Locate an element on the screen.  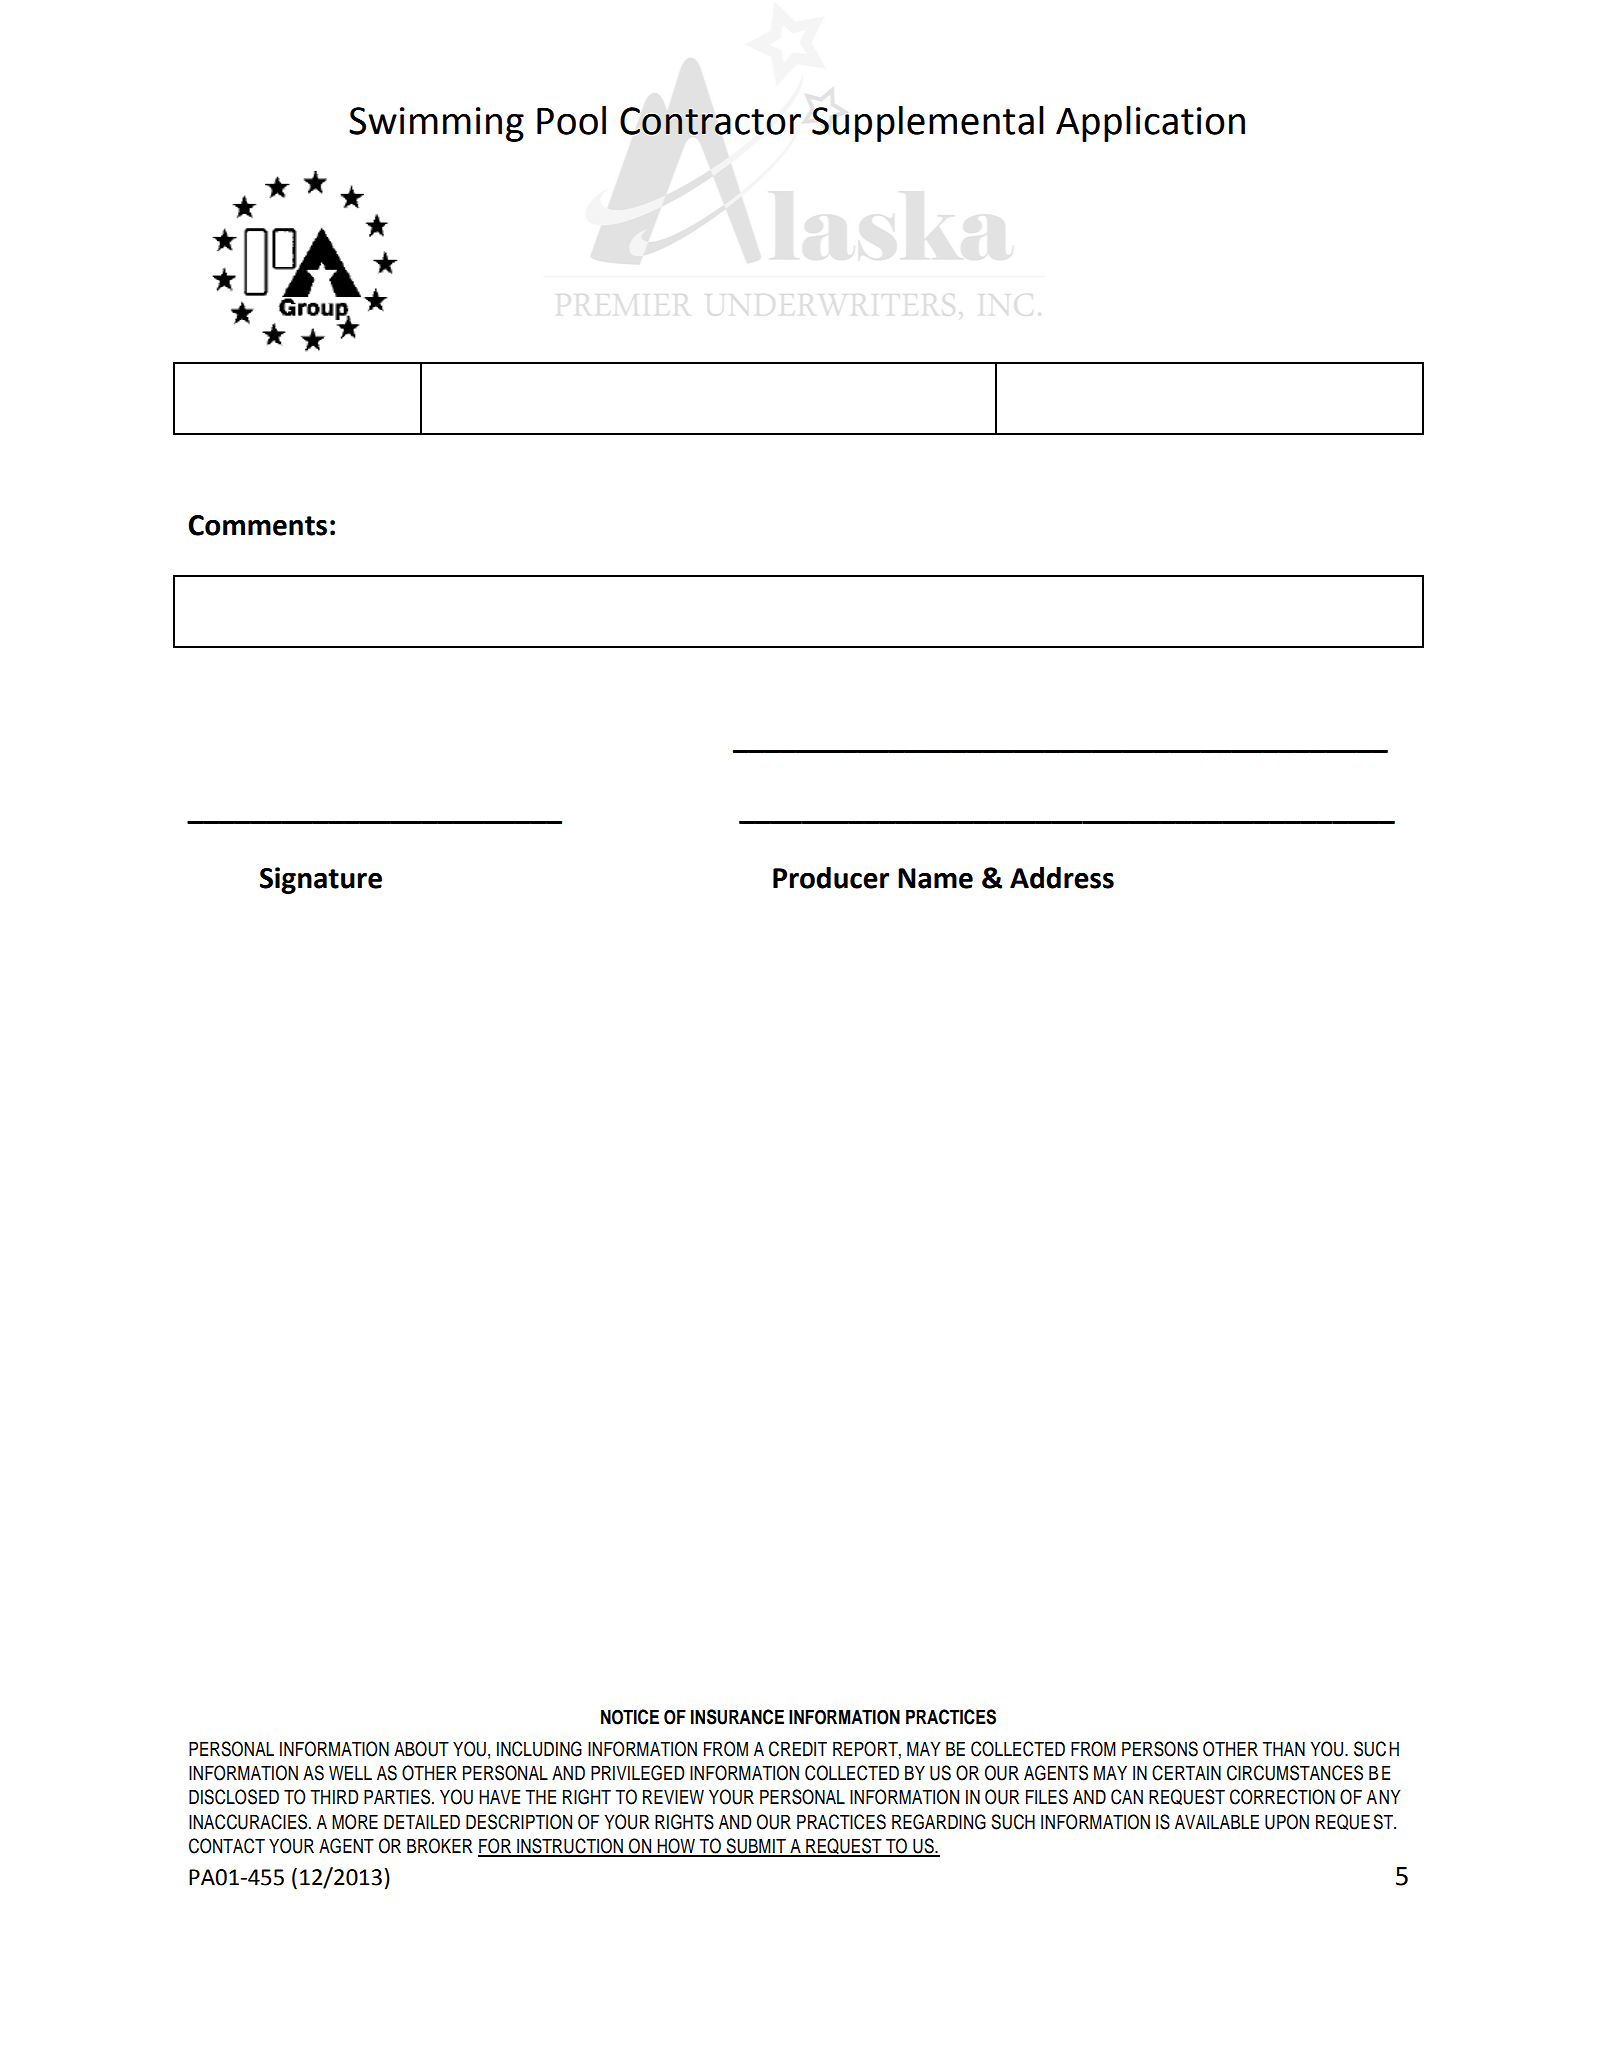
Address is located at coordinates (1062, 878).
